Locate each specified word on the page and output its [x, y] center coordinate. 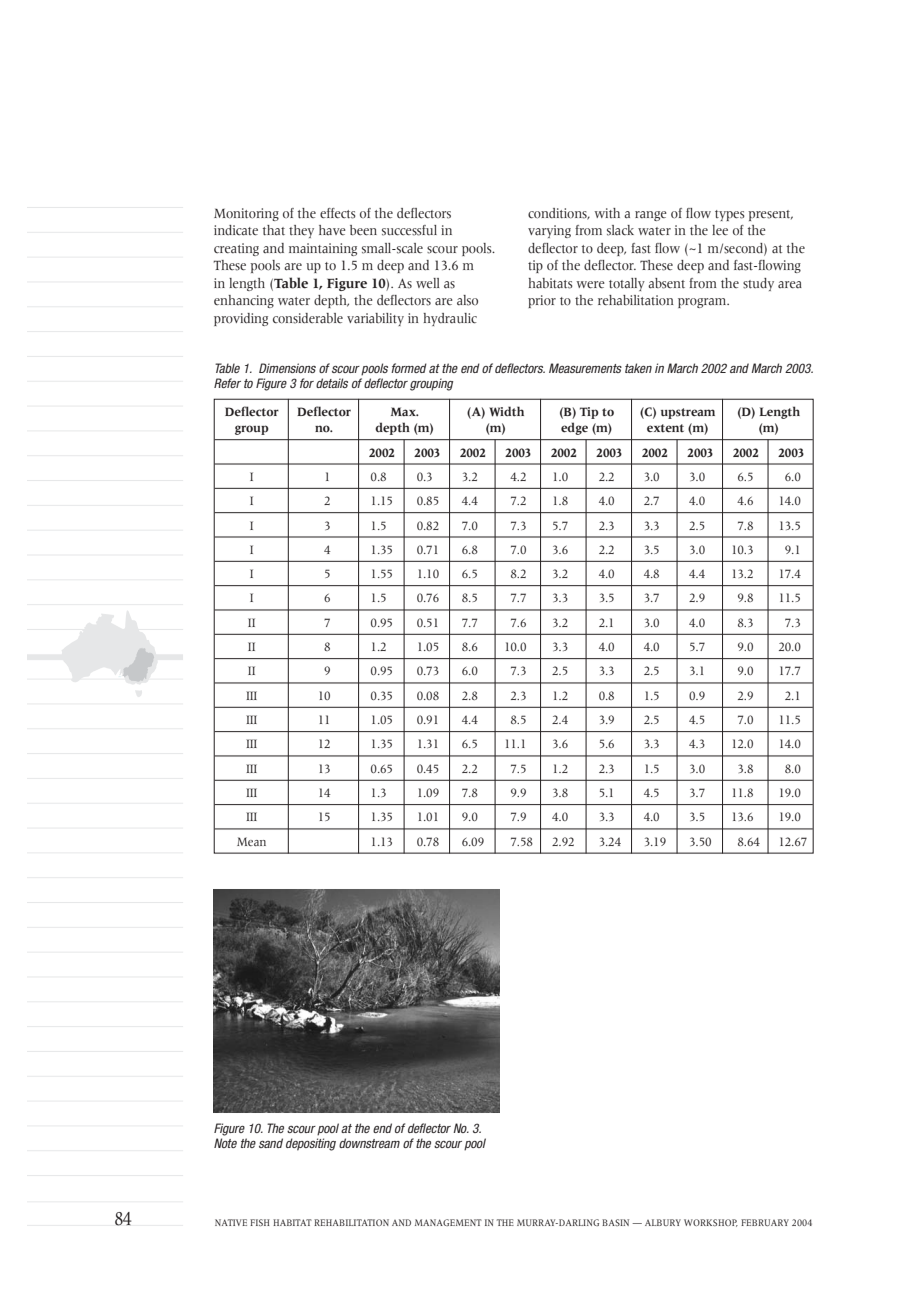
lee [720, 230]
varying [549, 231]
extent [665, 428]
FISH [260, 1222]
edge [574, 428]
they [301, 231]
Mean [251, 841]
